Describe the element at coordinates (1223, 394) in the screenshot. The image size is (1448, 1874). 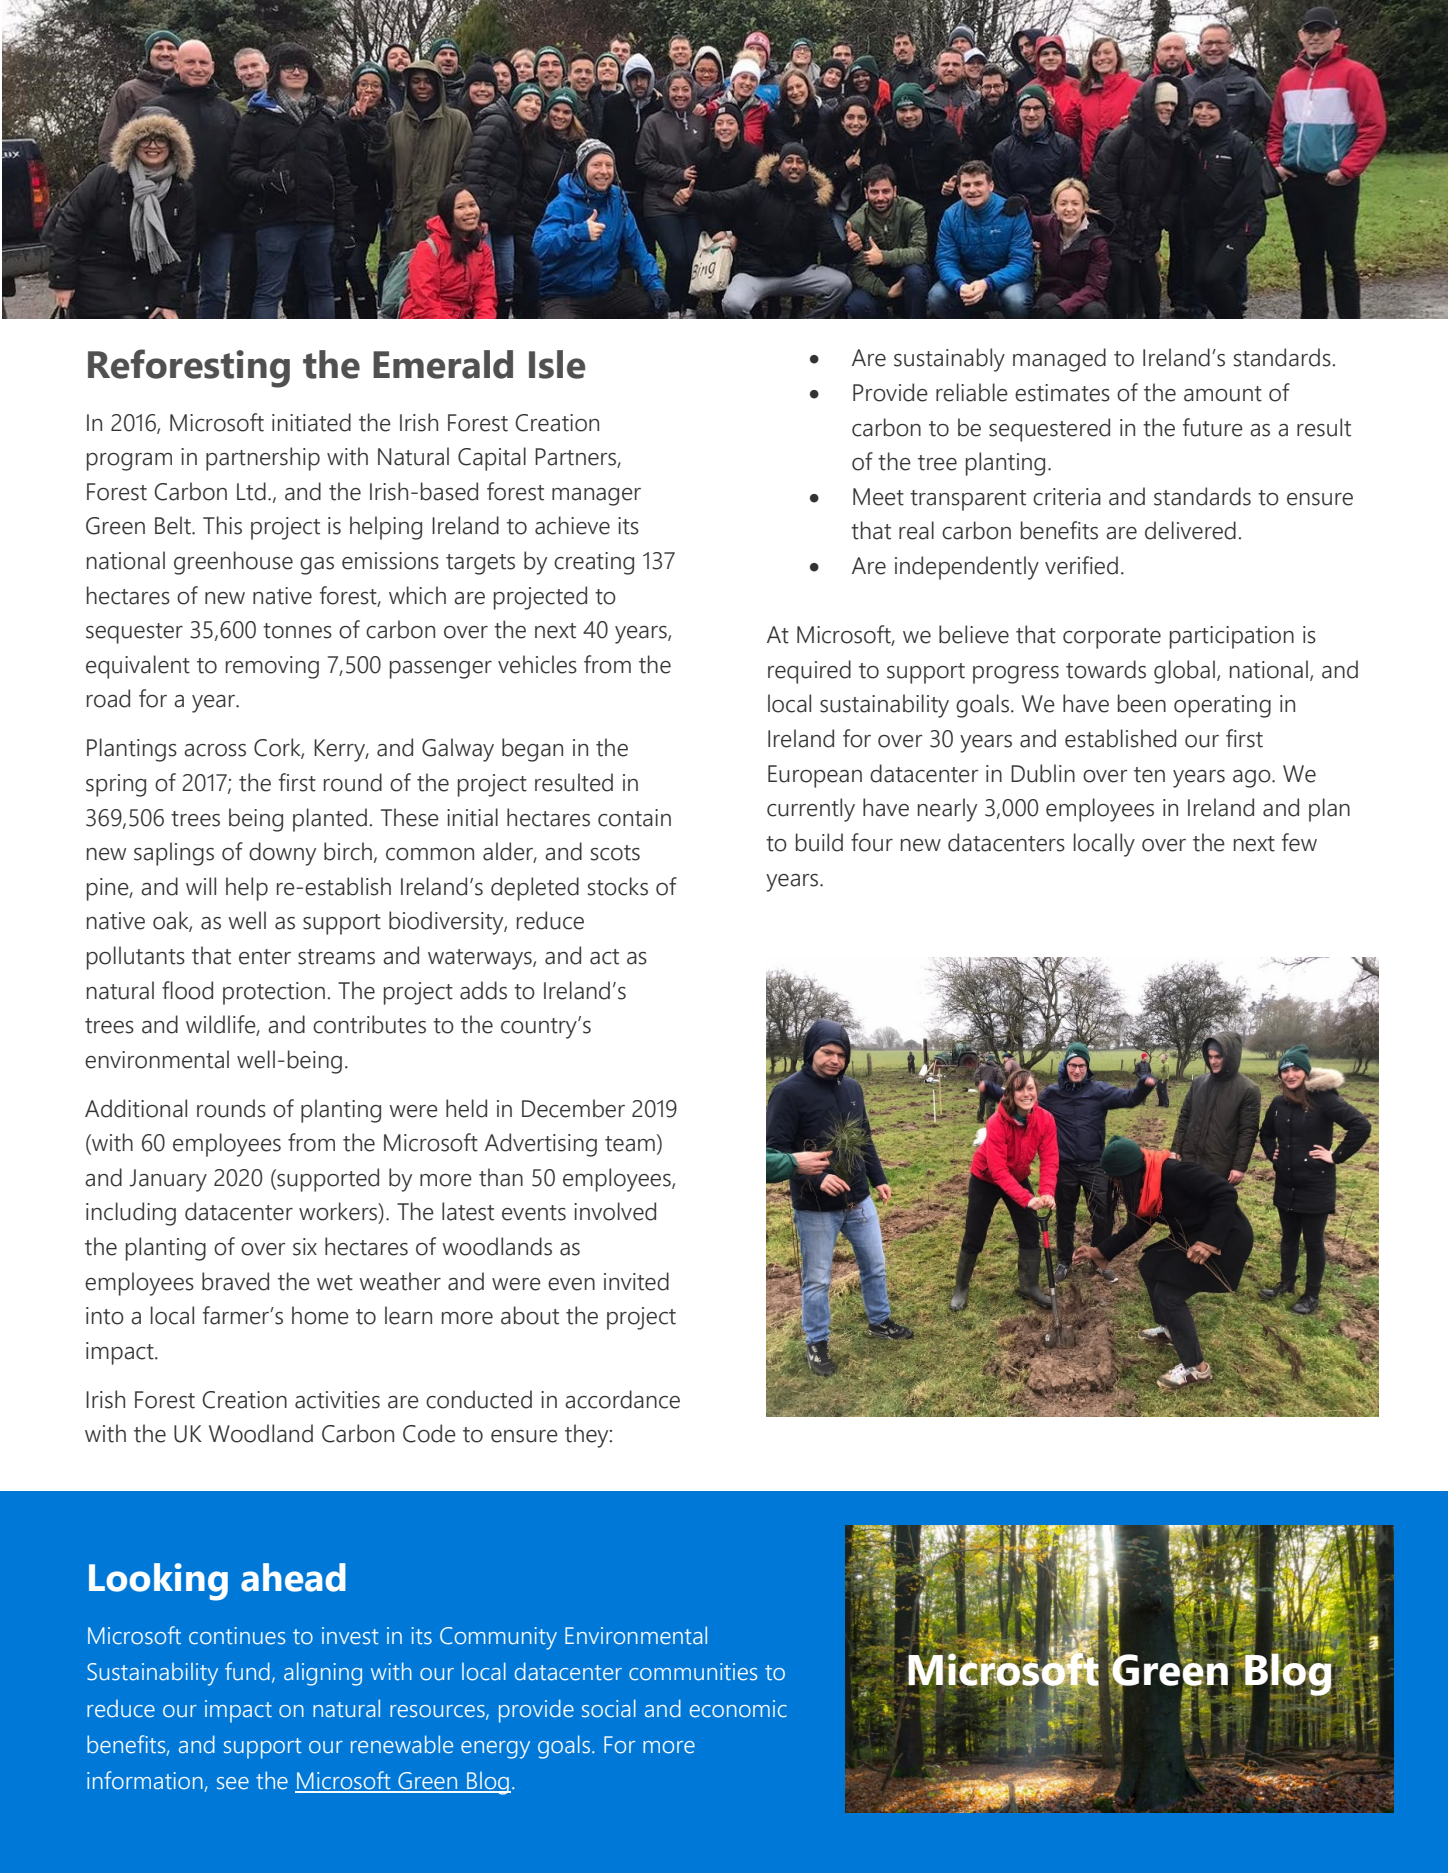
I see `amount` at that location.
